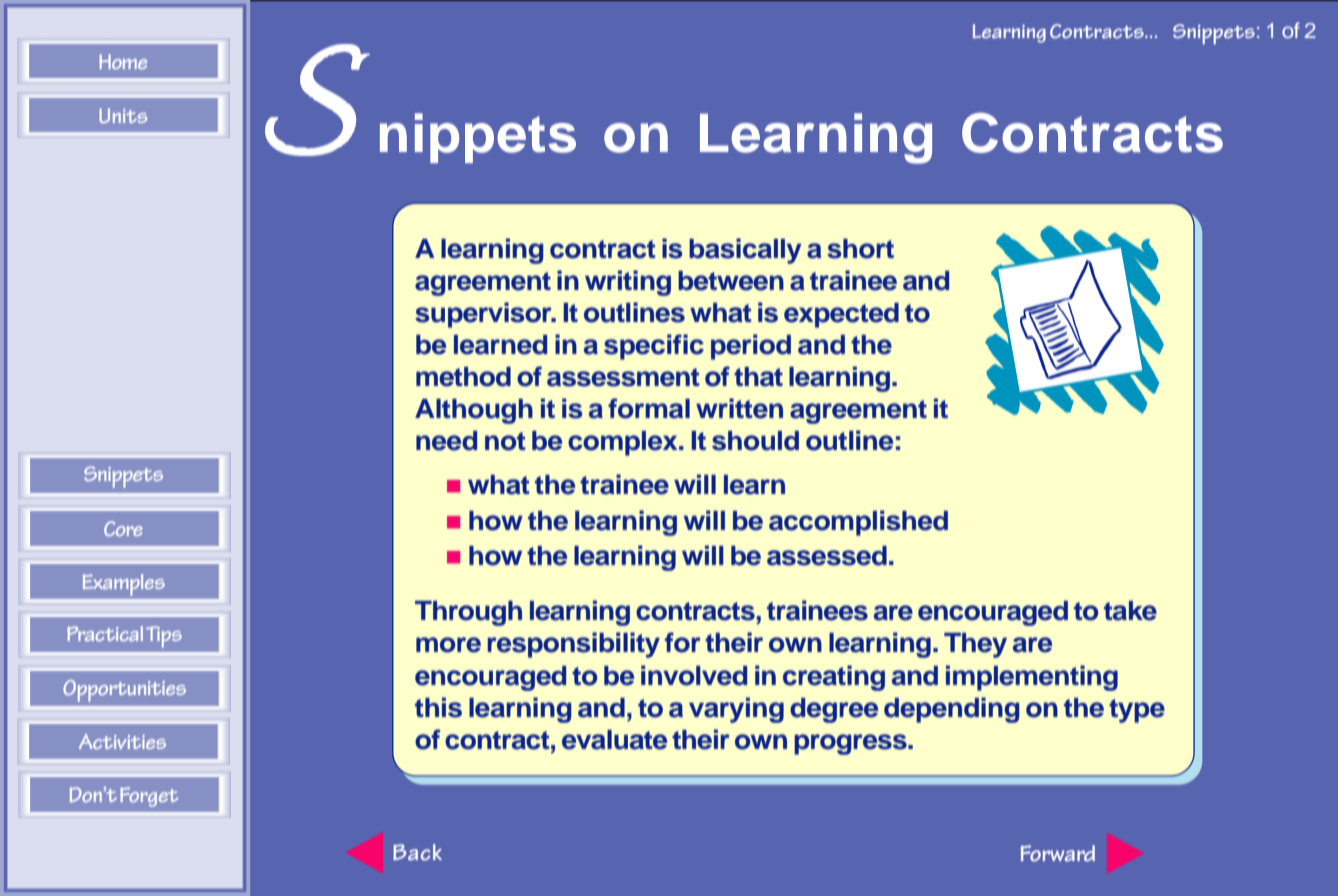 Image resolution: width=1338 pixels, height=896 pixels. I want to click on basically, so click(745, 251).
